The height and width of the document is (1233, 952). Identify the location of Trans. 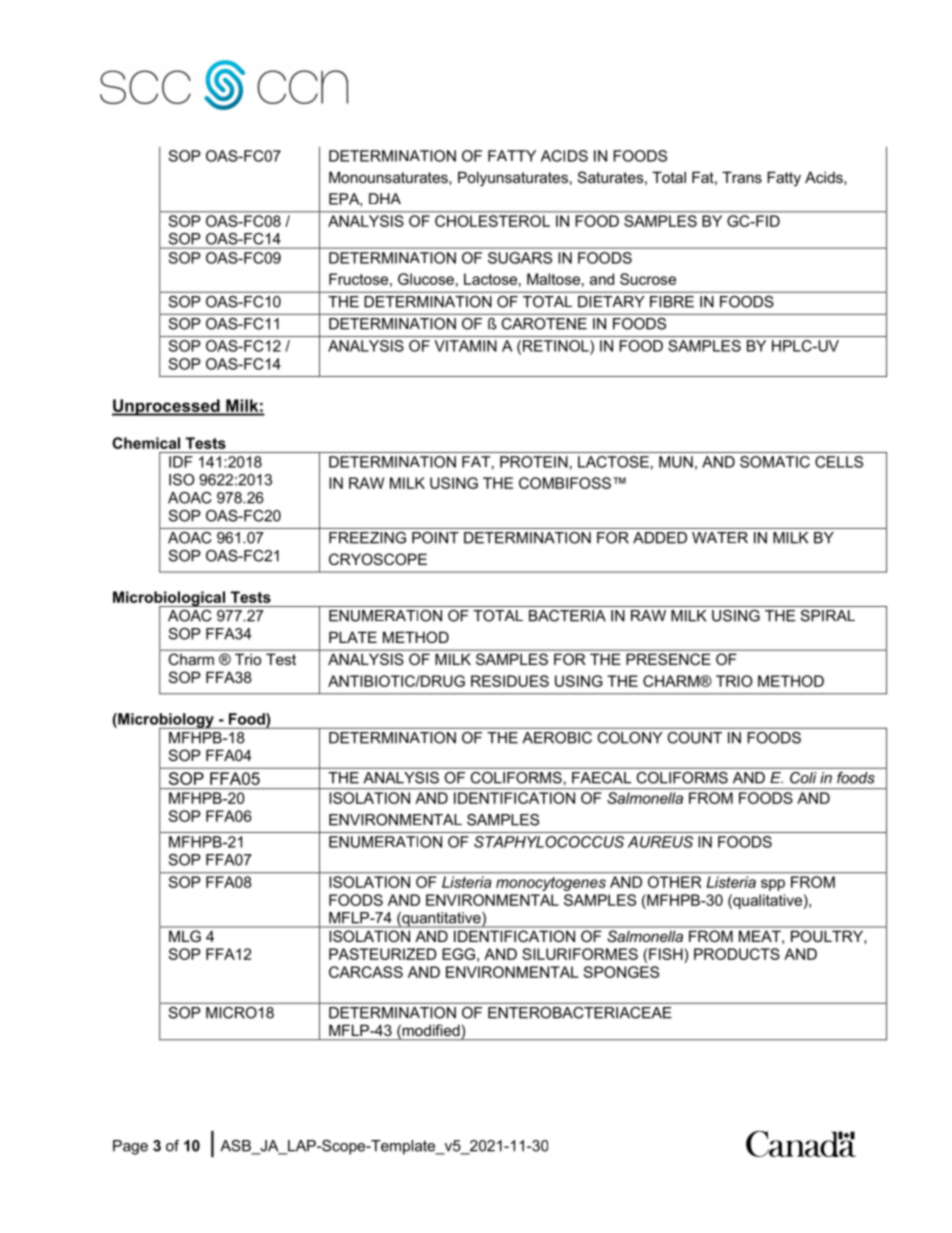
(742, 177).
